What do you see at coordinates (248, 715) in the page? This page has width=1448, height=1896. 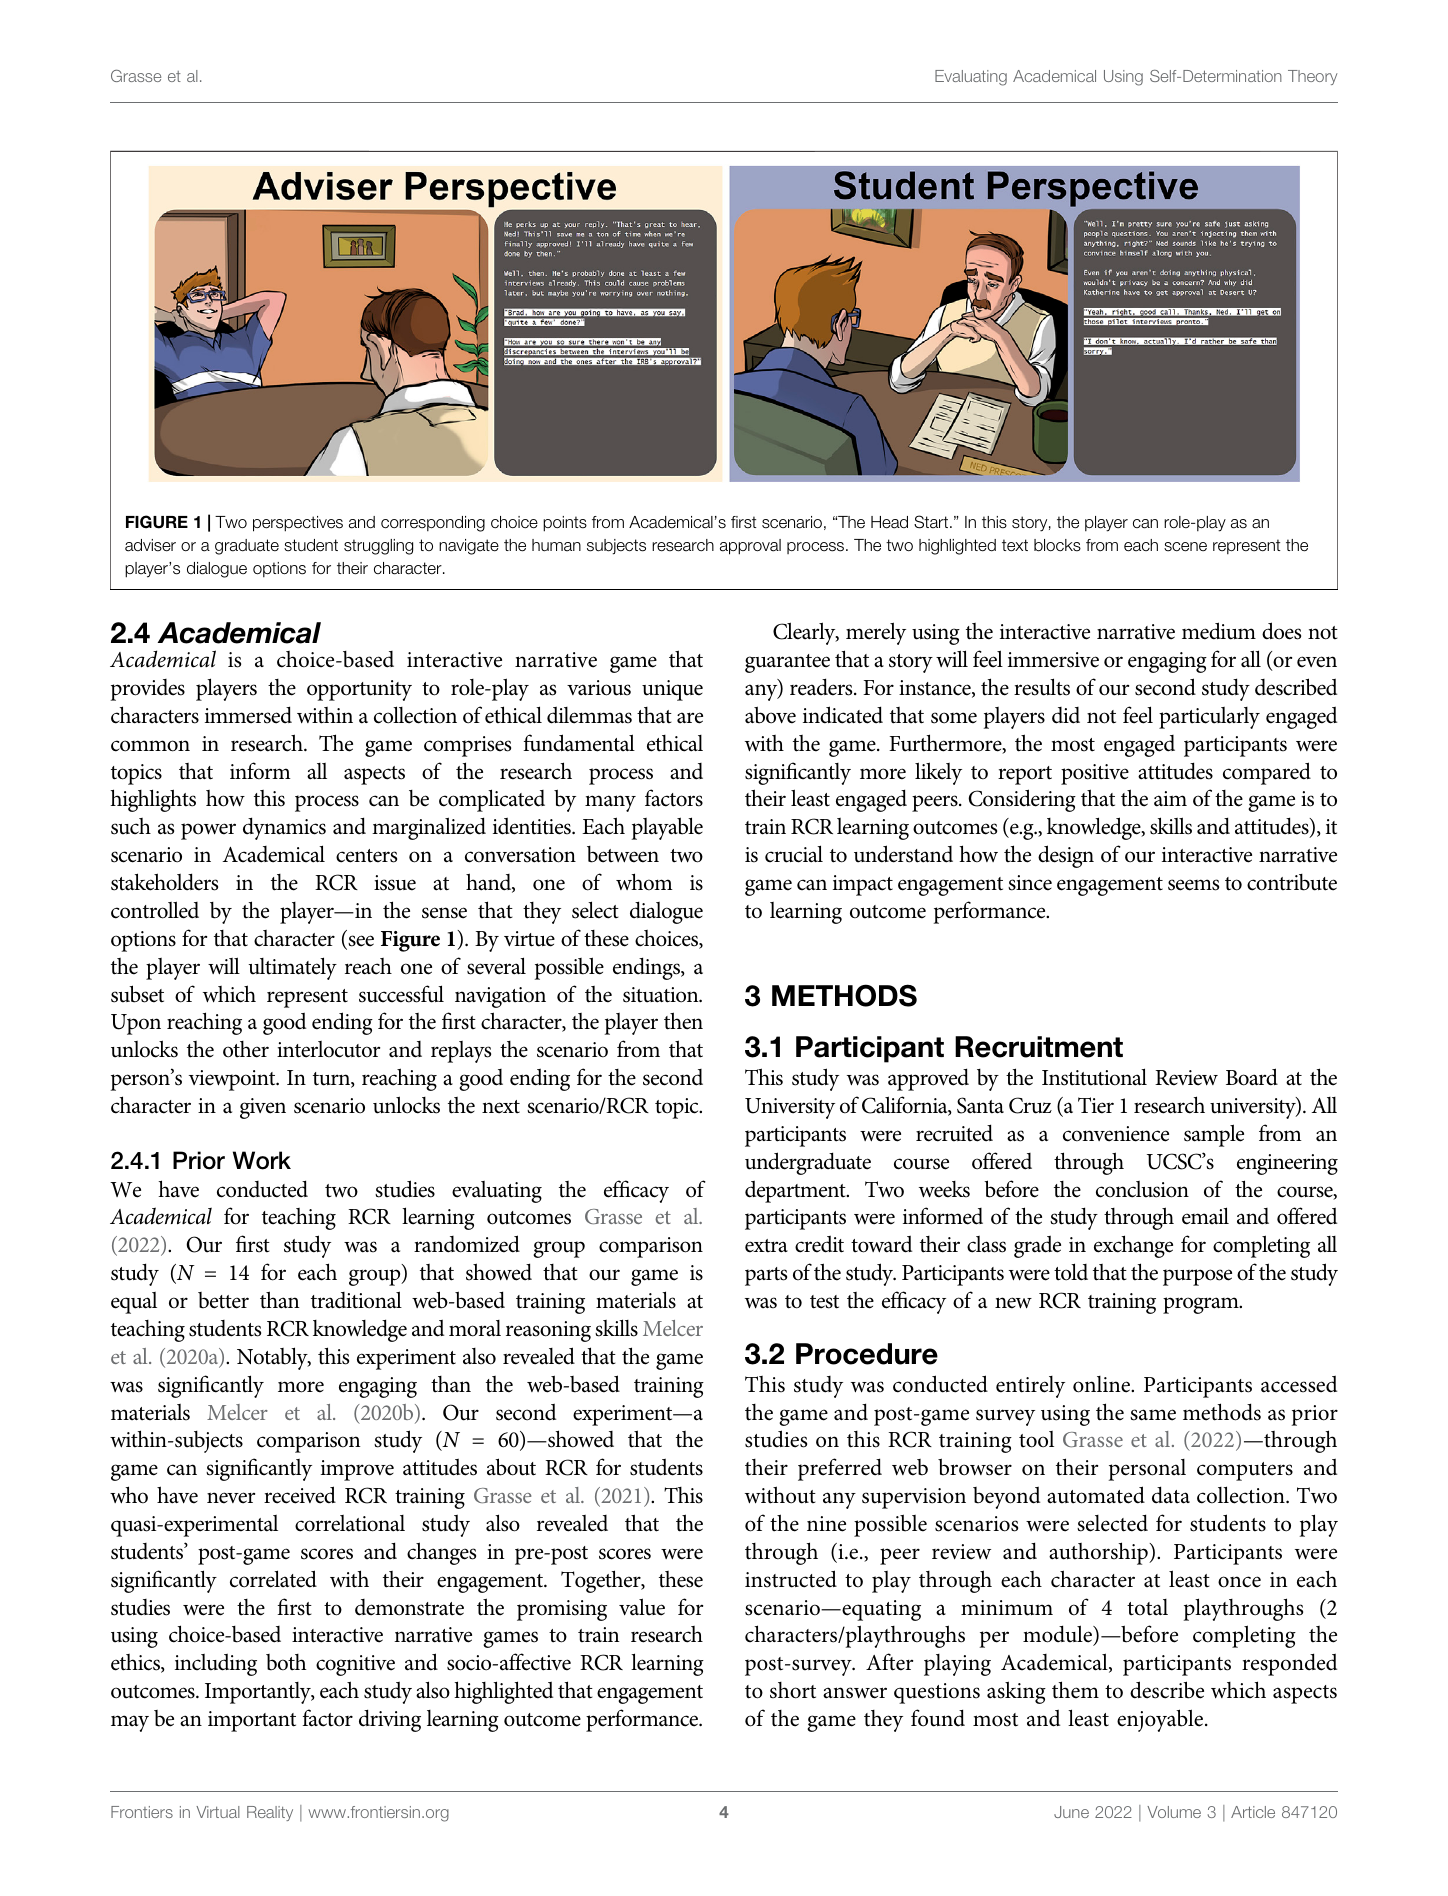 I see `immersed` at bounding box center [248, 715].
